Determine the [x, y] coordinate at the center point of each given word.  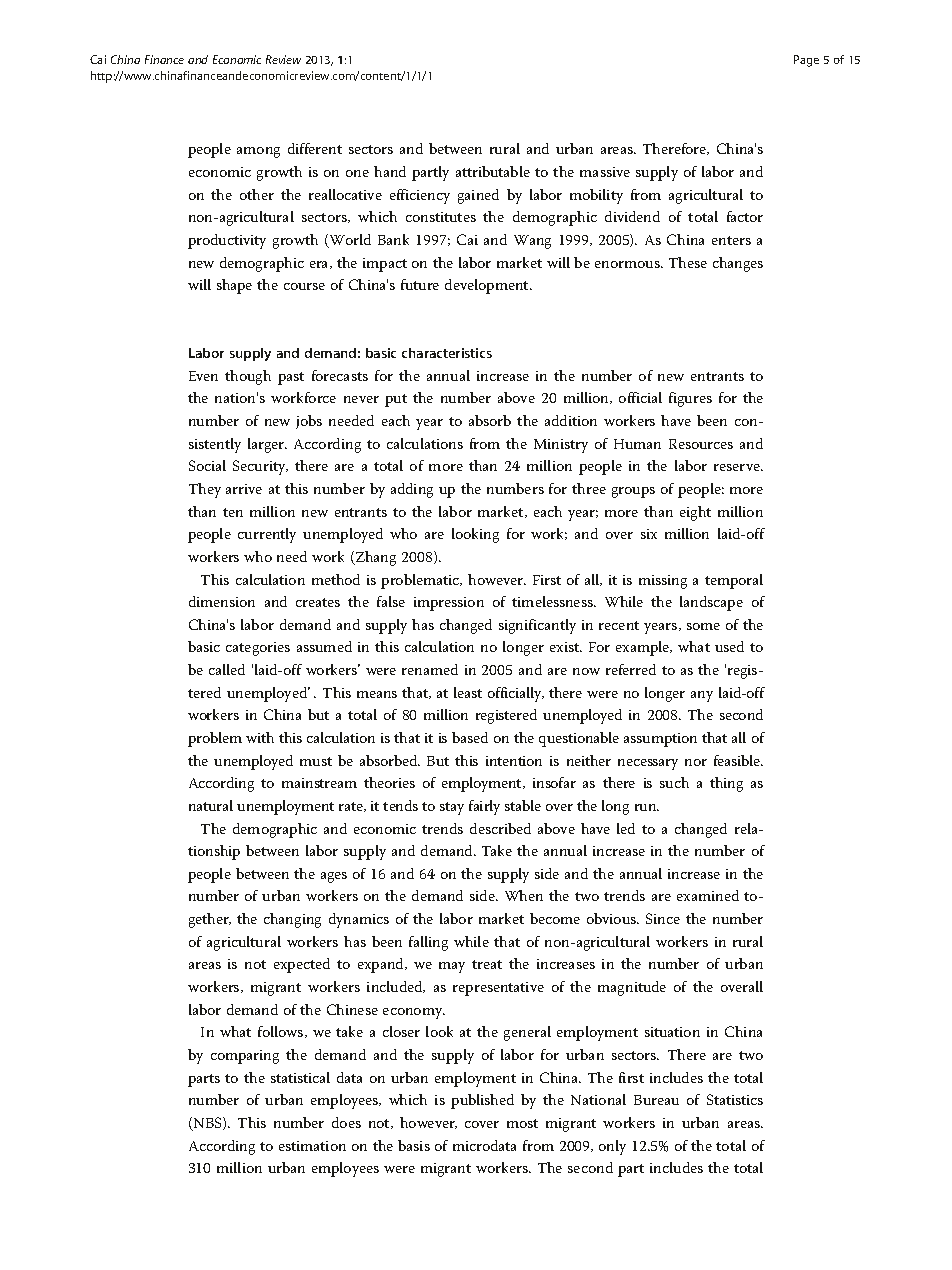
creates [318, 602]
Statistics [735, 1099]
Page [806, 61]
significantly [537, 626]
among [258, 152]
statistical [300, 1077]
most [522, 1123]
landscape [711, 603]
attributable [493, 171]
